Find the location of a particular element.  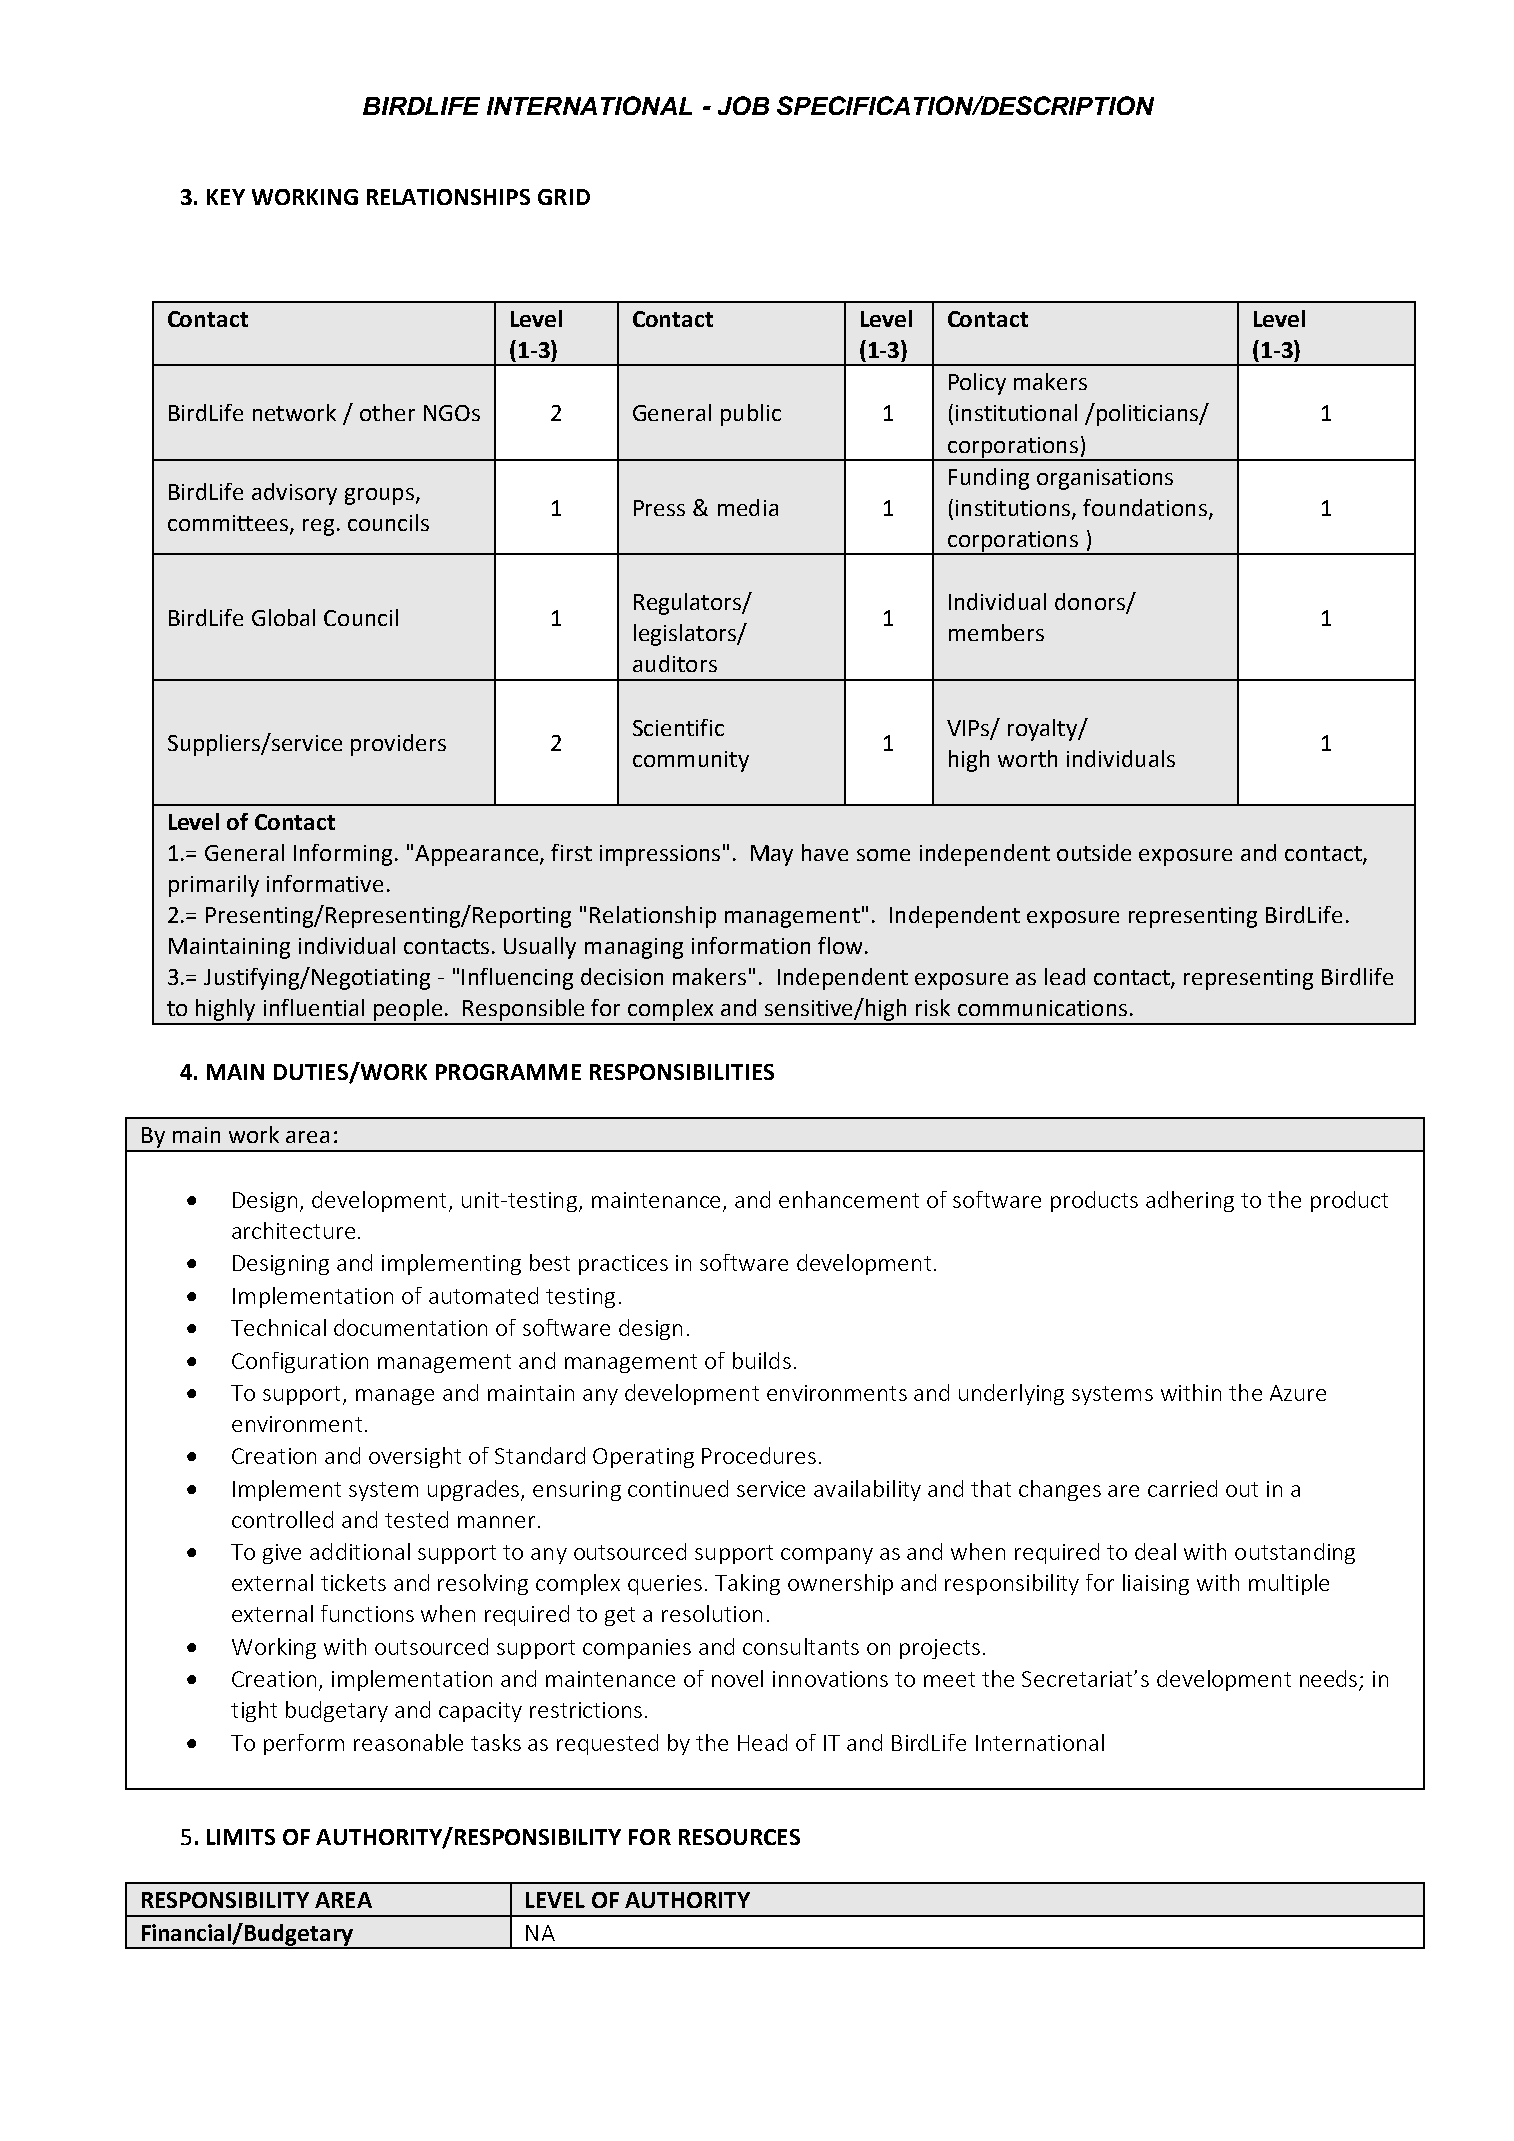

Head is located at coordinates (762, 1742).
